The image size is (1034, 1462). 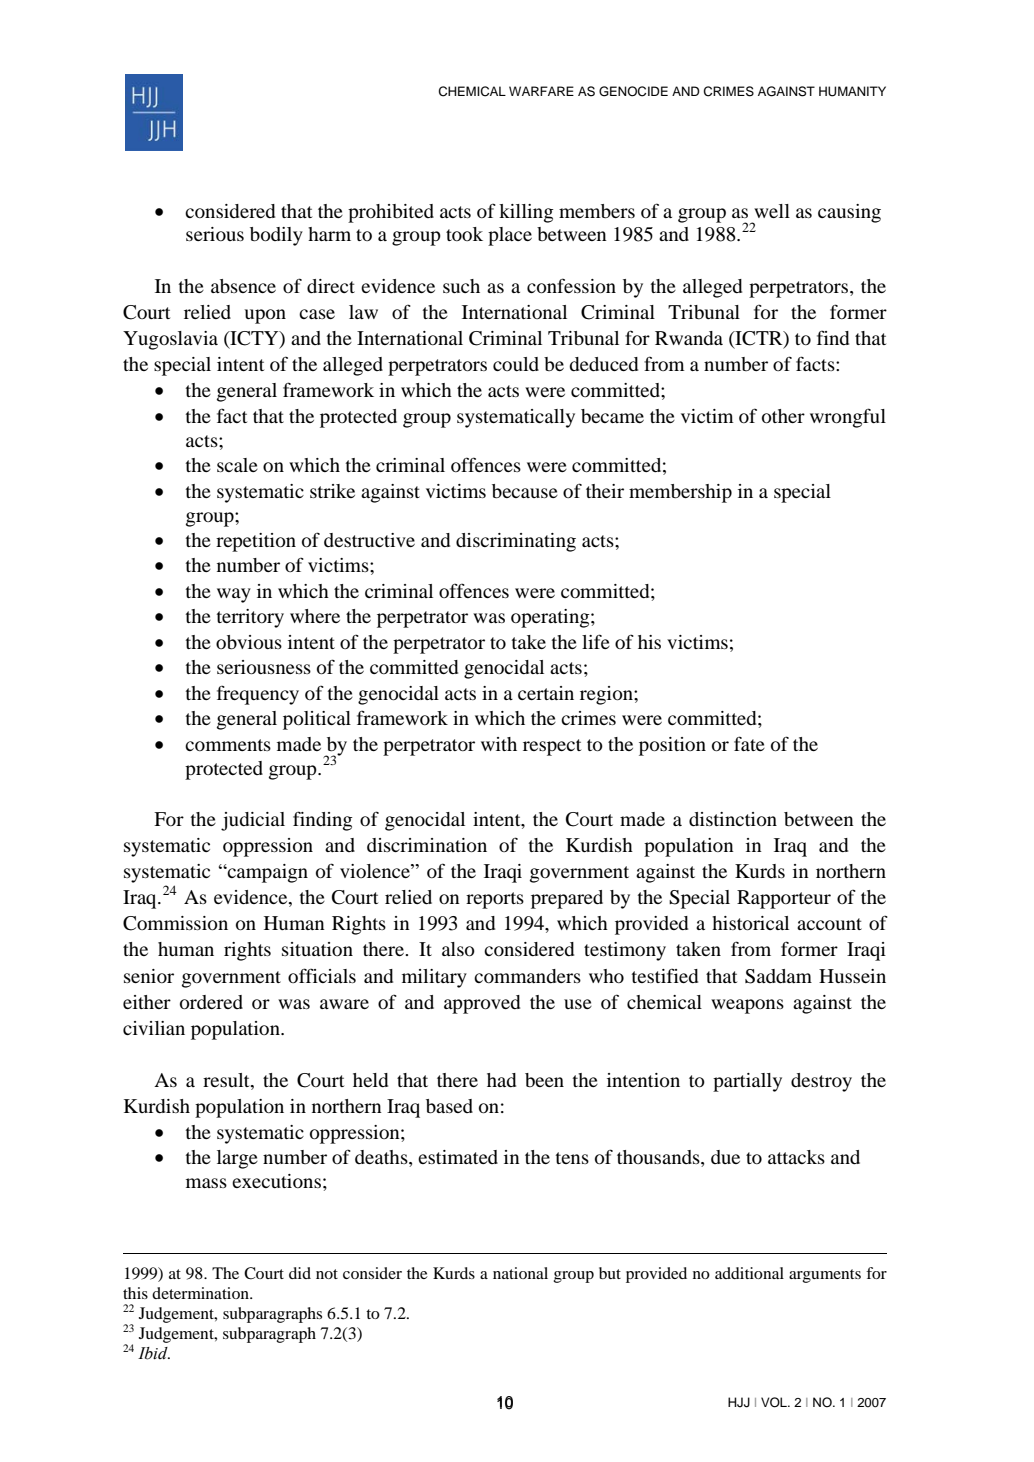 I want to click on comments, so click(x=228, y=745).
